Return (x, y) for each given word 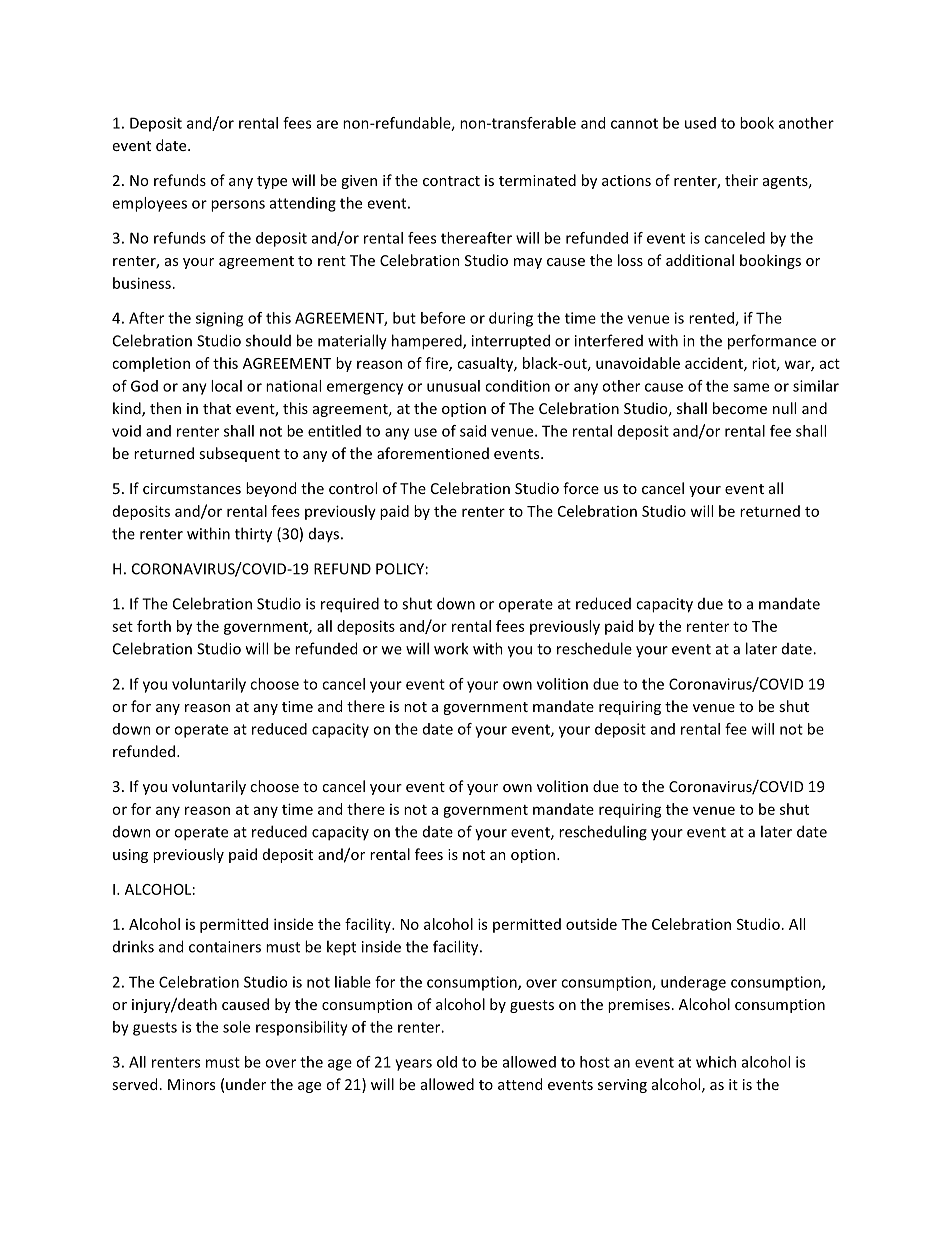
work (451, 648)
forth (154, 626)
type (272, 182)
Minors (191, 1084)
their (741, 180)
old (447, 1062)
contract (451, 181)
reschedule (594, 648)
